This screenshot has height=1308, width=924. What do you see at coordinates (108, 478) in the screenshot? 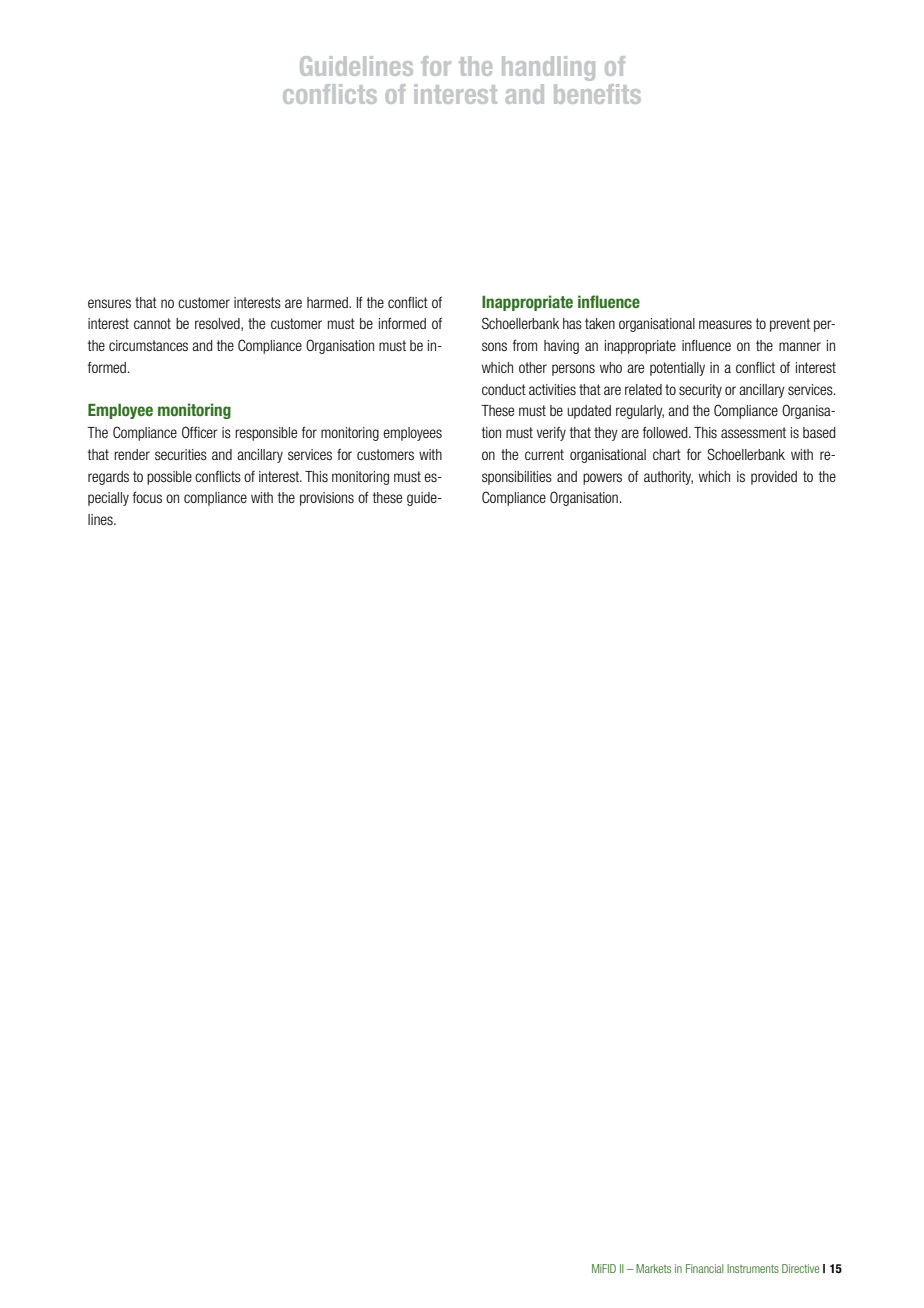
I see `regards` at bounding box center [108, 478].
